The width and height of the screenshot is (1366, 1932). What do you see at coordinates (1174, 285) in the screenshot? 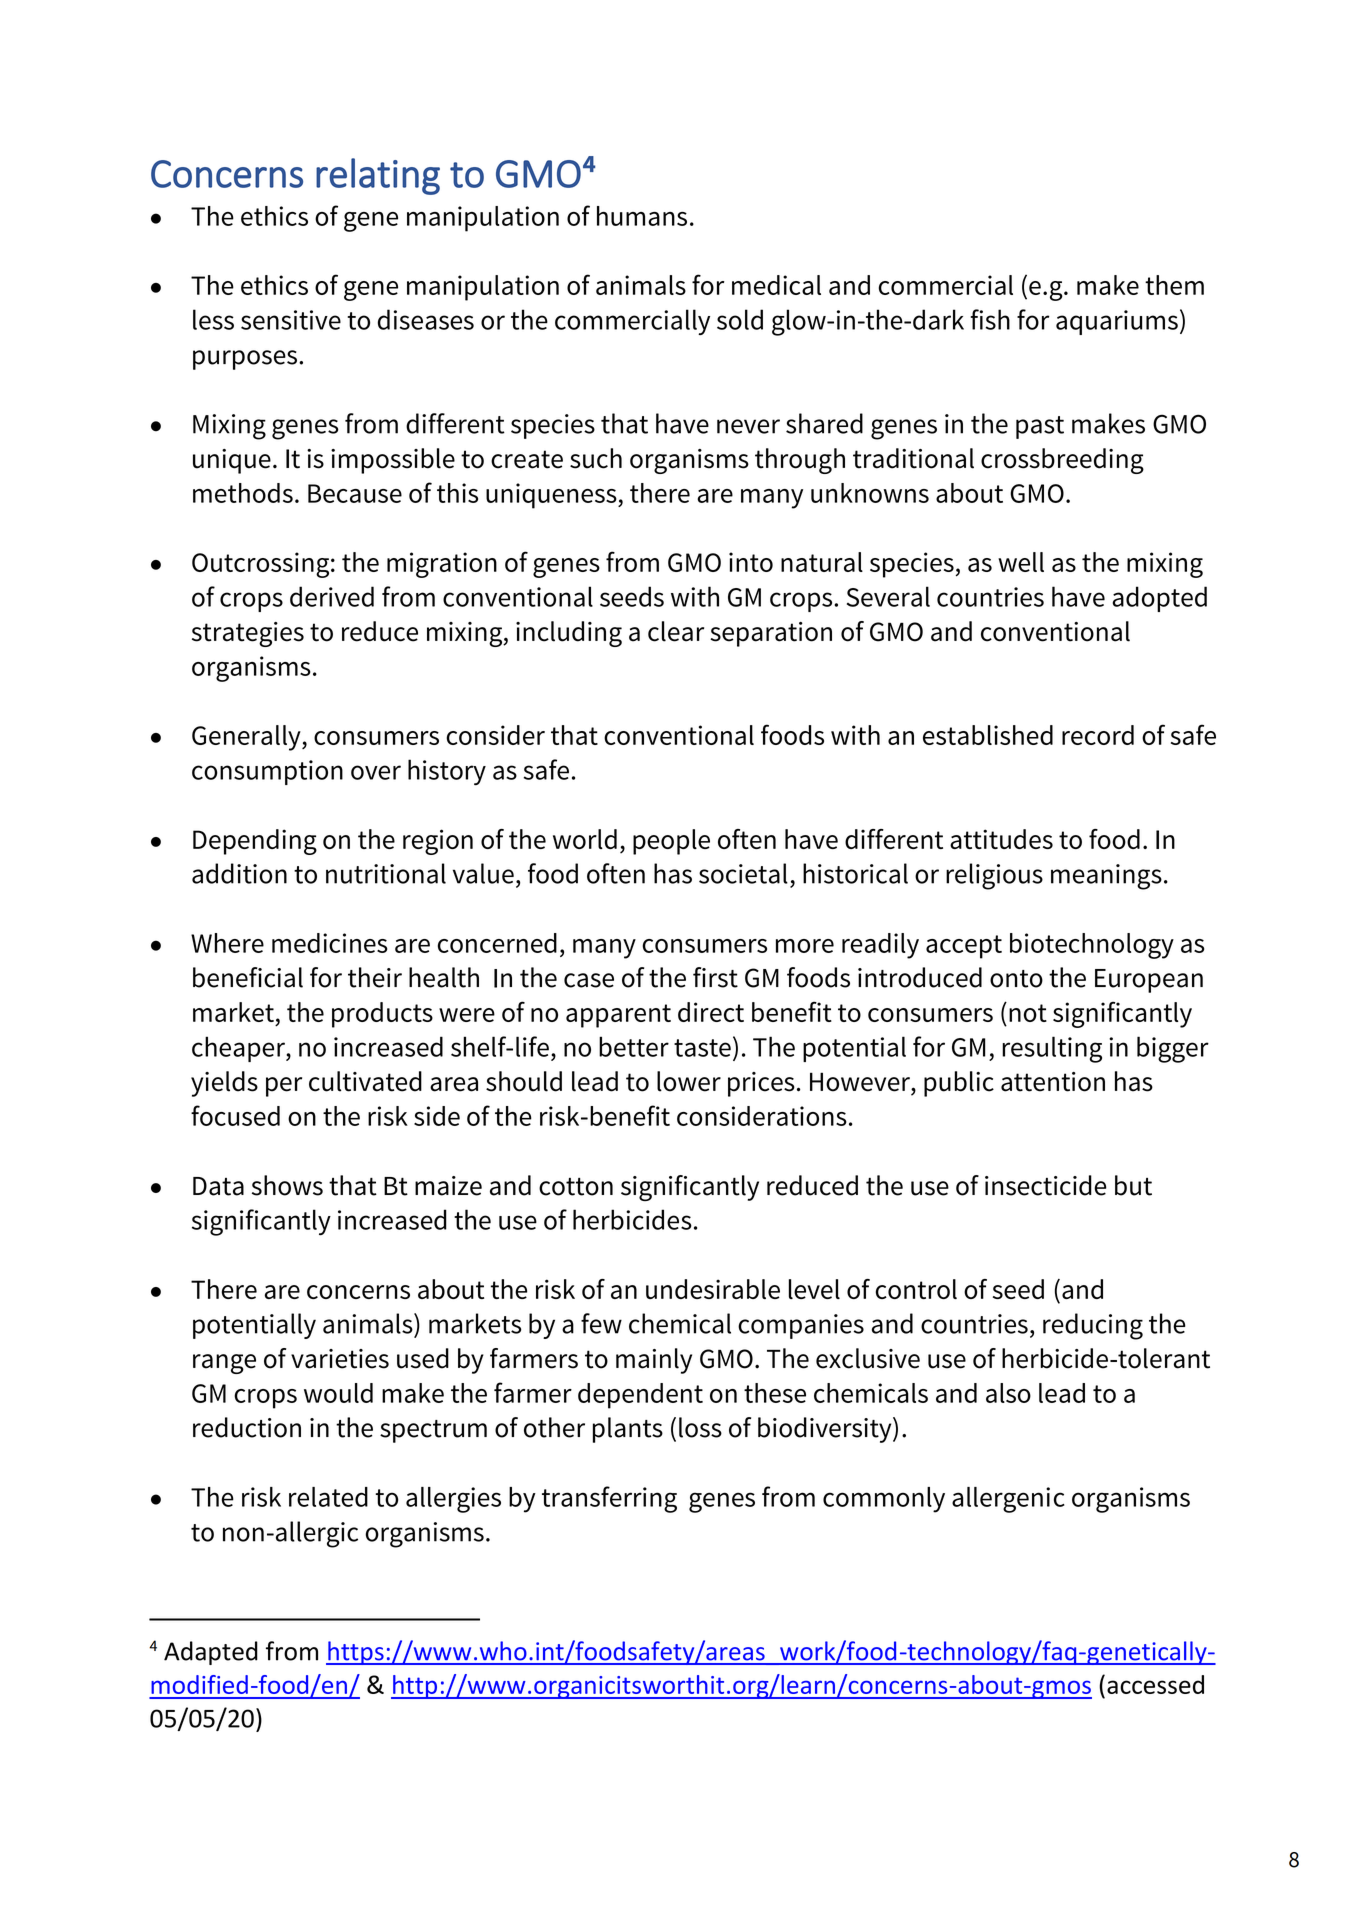
I see `them` at bounding box center [1174, 285].
